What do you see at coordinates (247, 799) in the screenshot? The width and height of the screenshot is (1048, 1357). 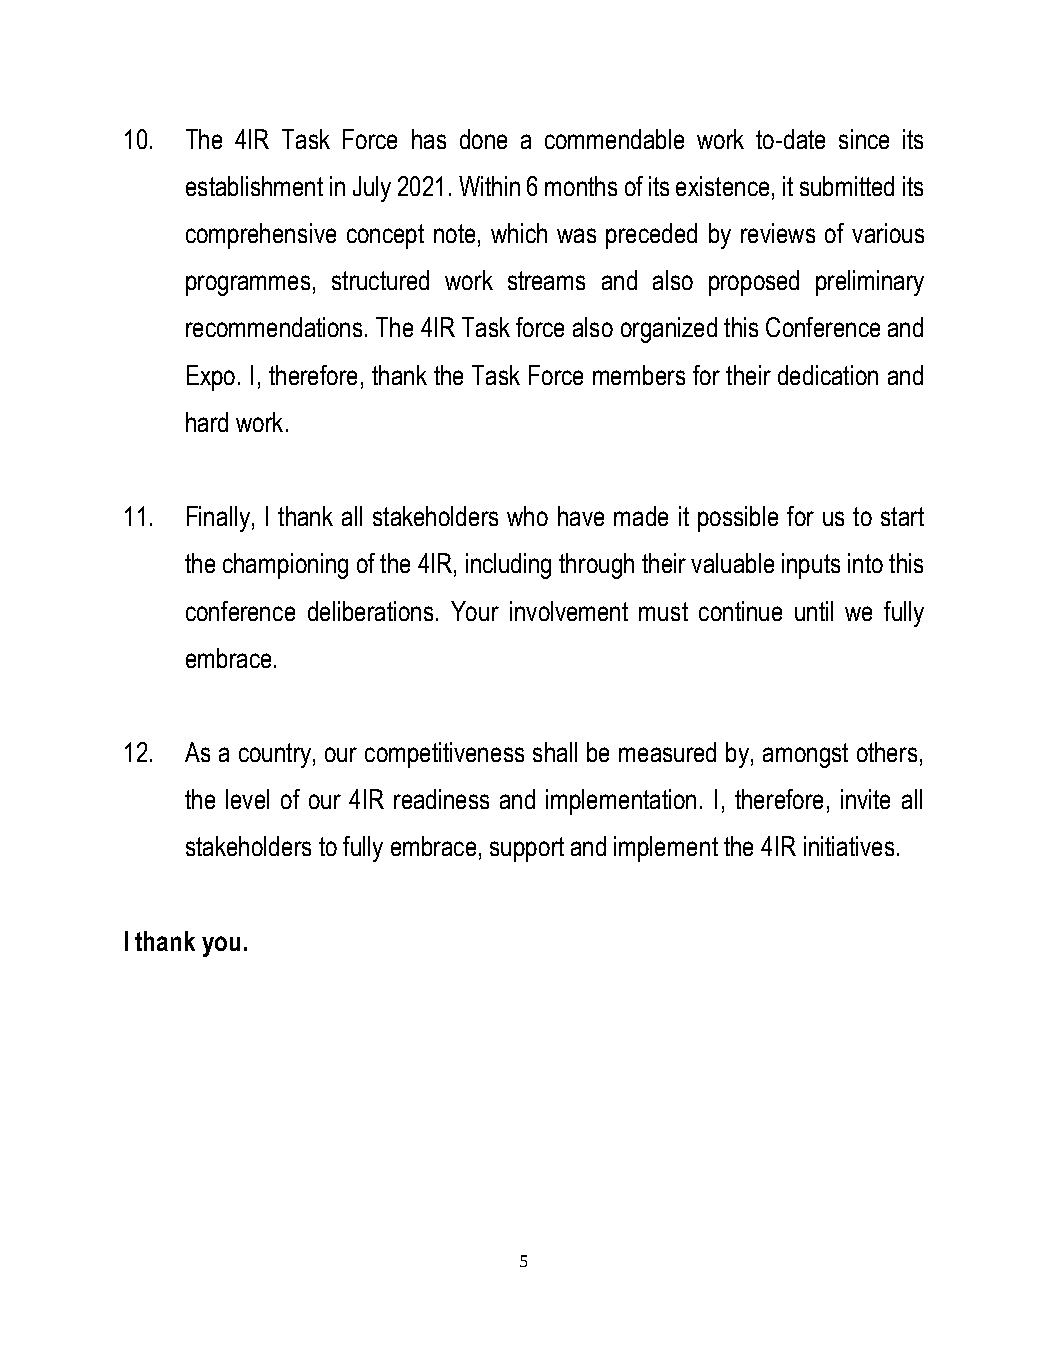 I see `level` at bounding box center [247, 799].
